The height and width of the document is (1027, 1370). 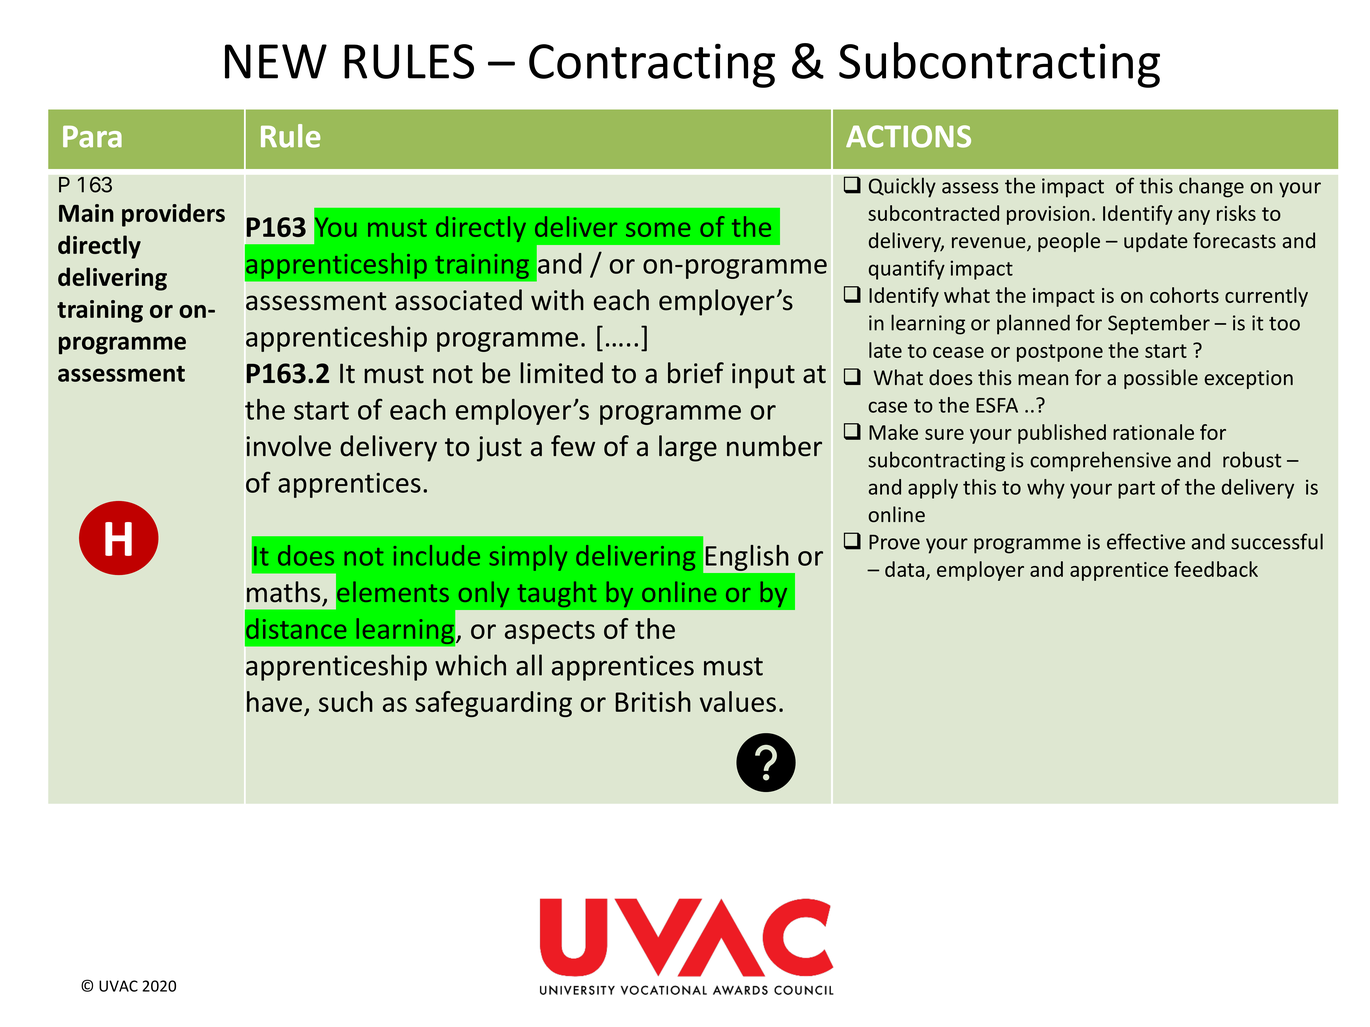 What do you see at coordinates (1211, 187) in the document?
I see `change` at bounding box center [1211, 187].
